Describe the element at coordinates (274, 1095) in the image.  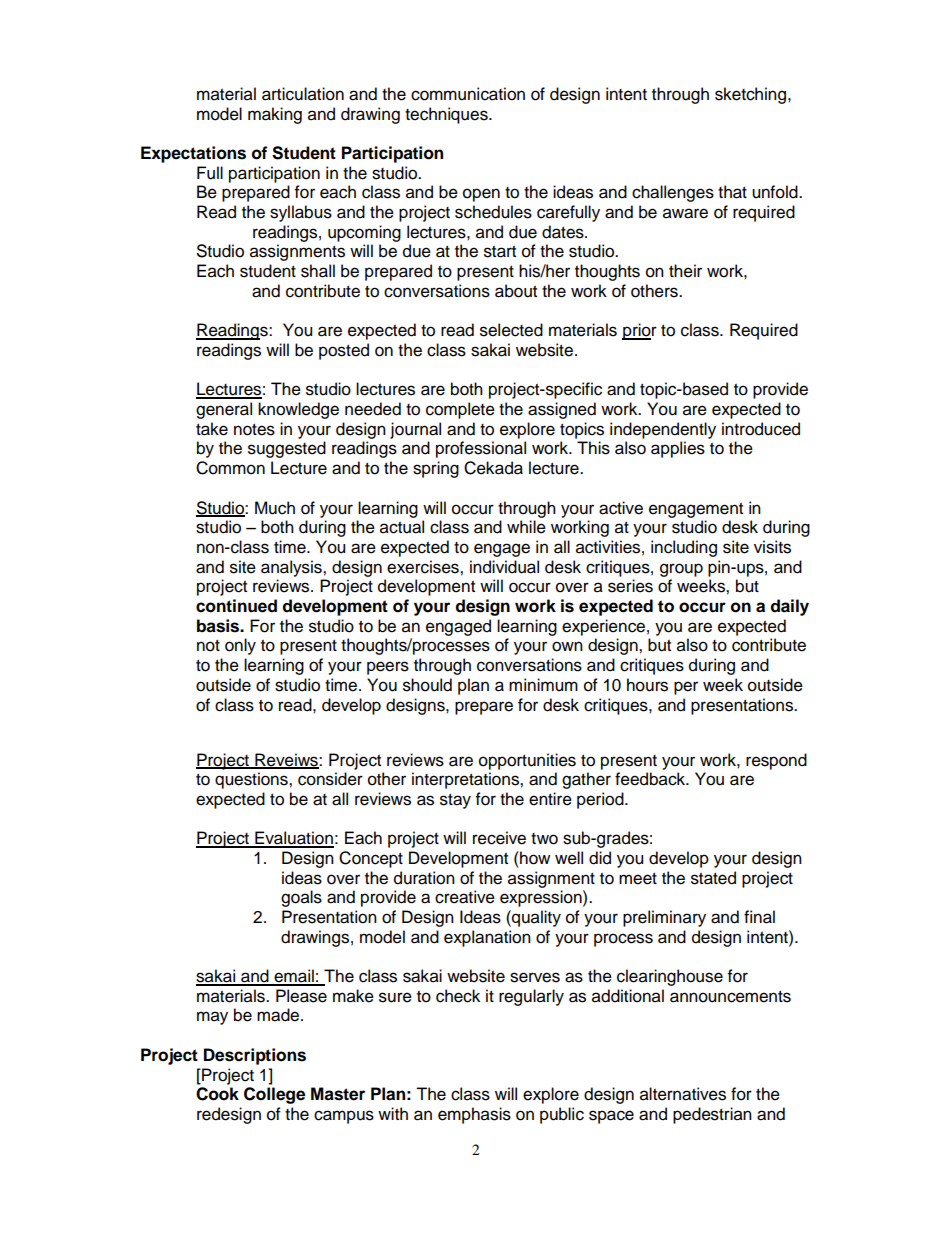
I see `College` at that location.
